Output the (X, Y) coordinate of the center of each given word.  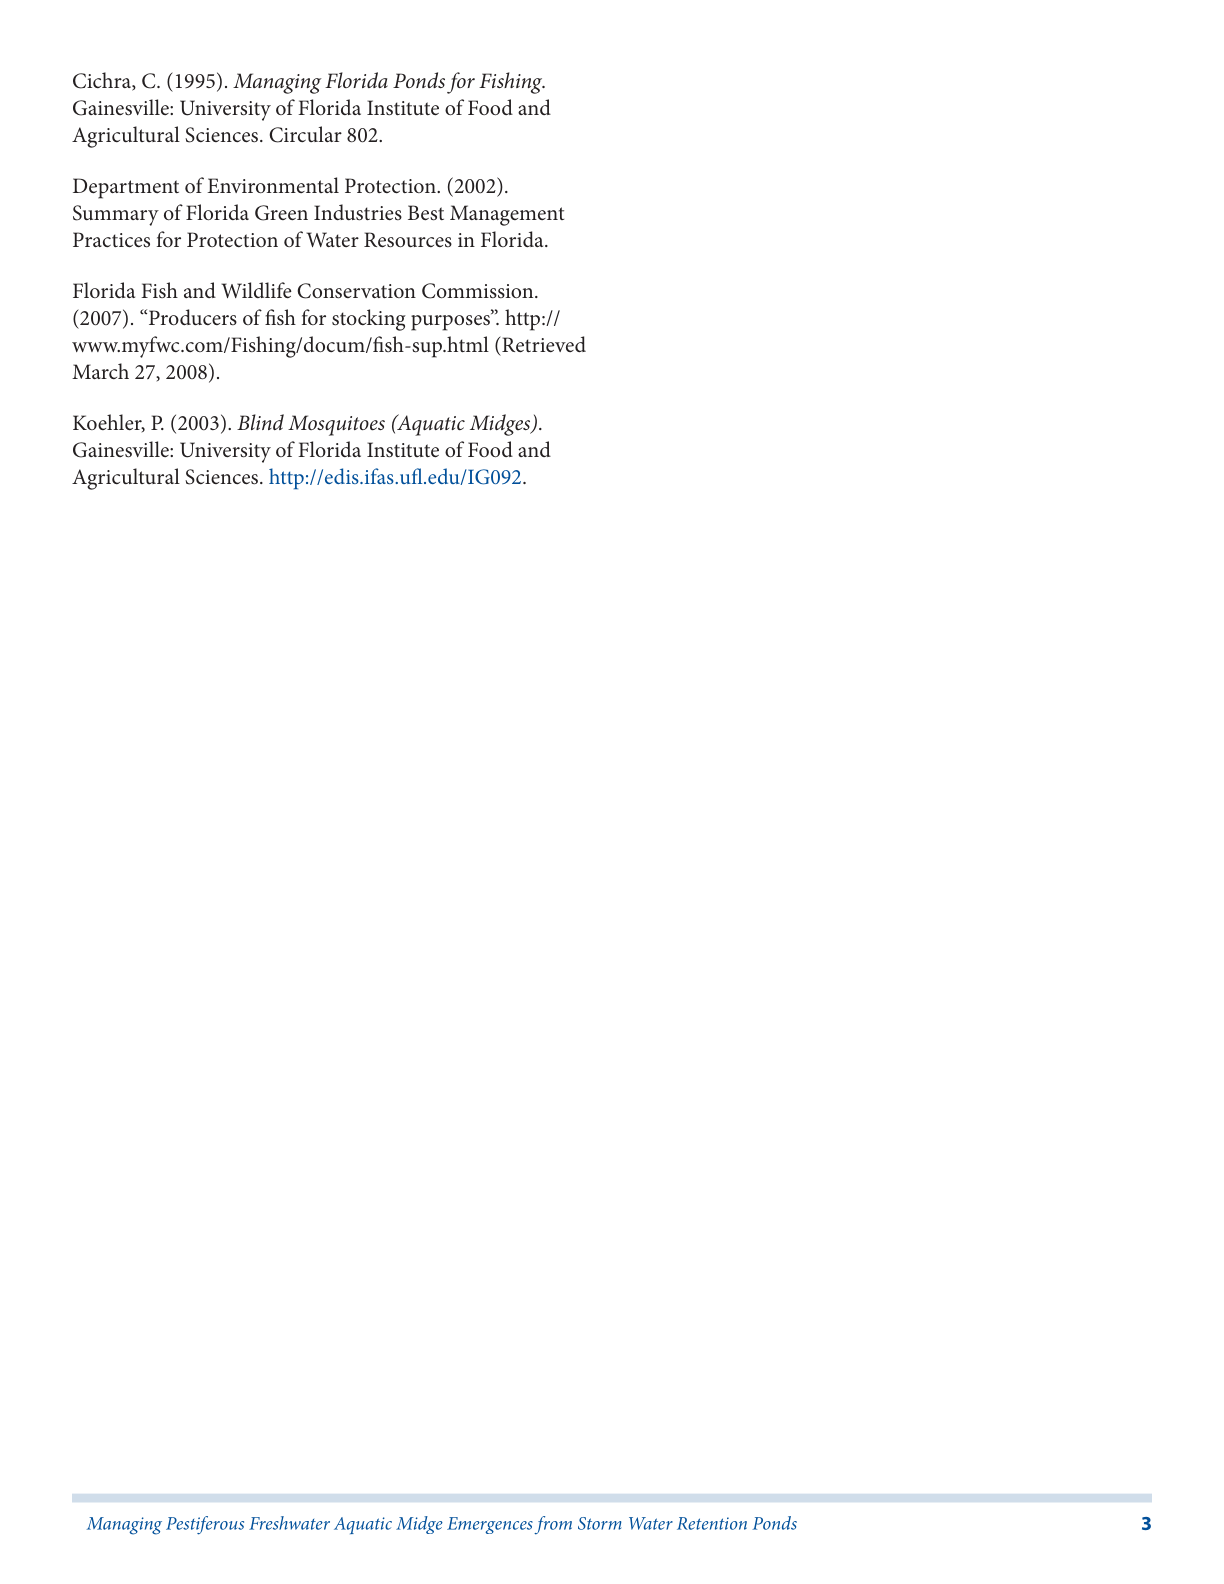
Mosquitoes (336, 425)
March (100, 371)
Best (426, 213)
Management (507, 215)
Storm (599, 1523)
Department (126, 188)
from (553, 1525)
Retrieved (543, 344)
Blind (260, 422)
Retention (712, 1523)
